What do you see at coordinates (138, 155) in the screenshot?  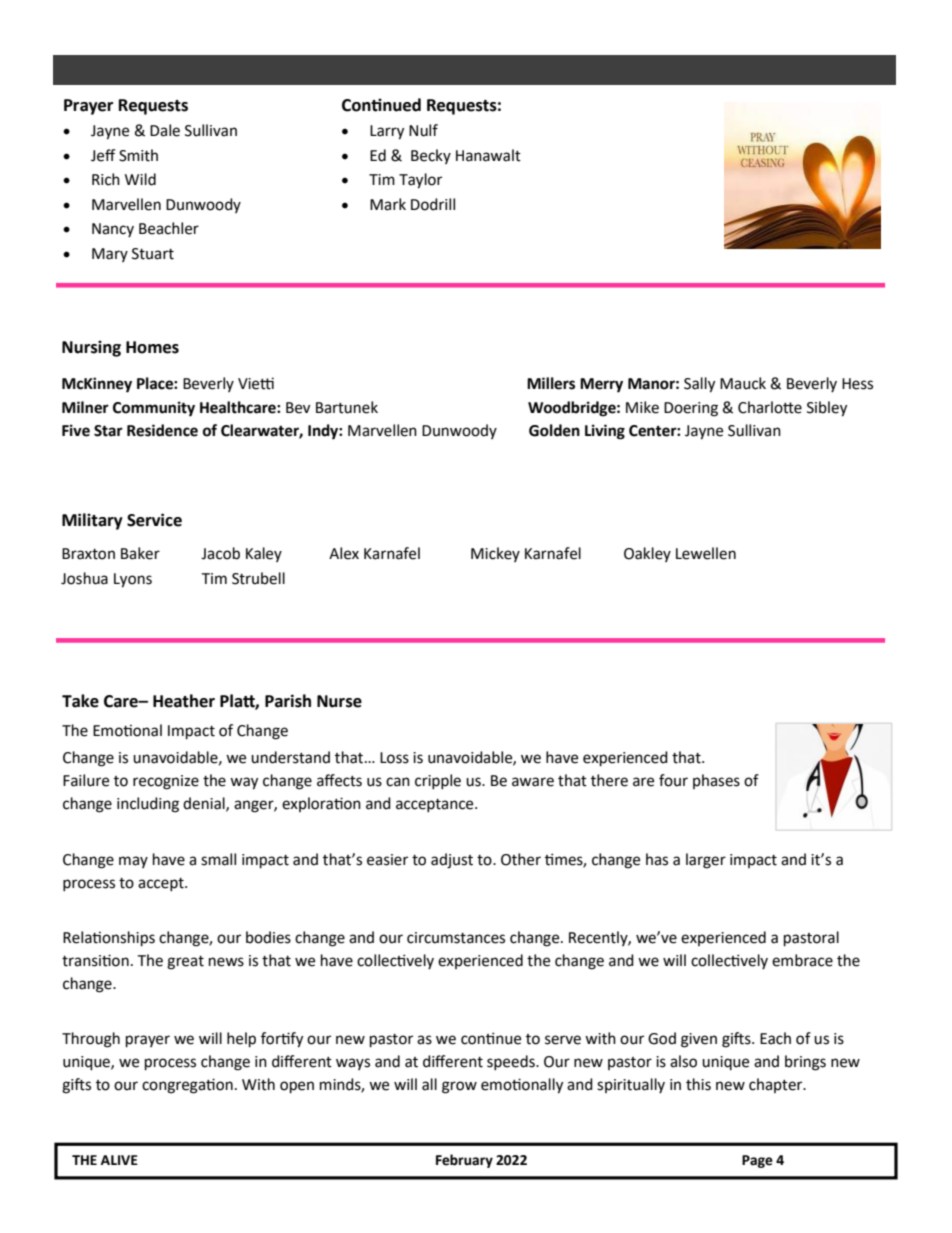 I see `Smith` at bounding box center [138, 155].
